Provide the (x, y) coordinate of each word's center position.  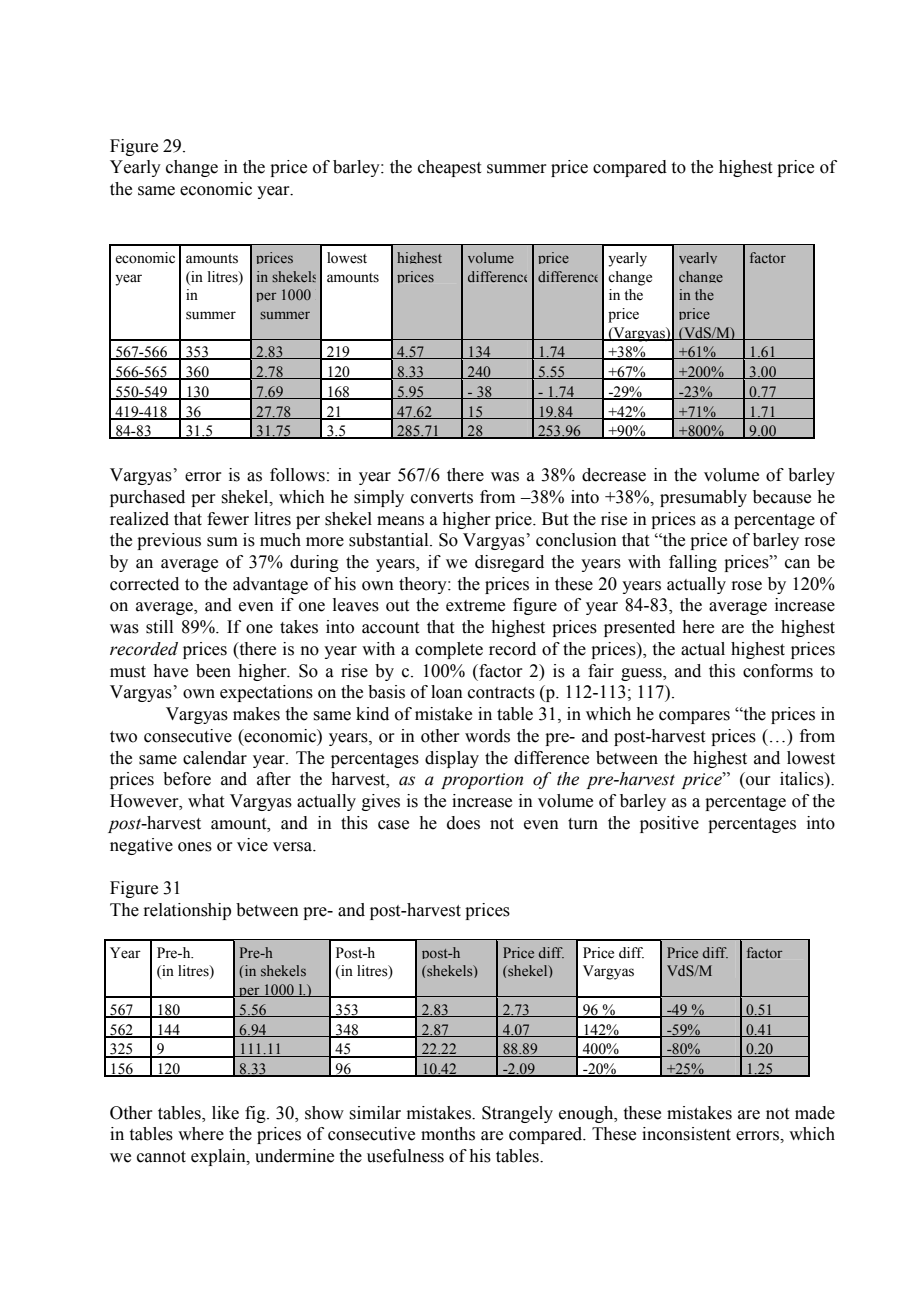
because (782, 497)
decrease (614, 475)
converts (442, 498)
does (463, 823)
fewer (228, 519)
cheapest (449, 168)
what (206, 801)
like (225, 1113)
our (758, 781)
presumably (703, 498)
